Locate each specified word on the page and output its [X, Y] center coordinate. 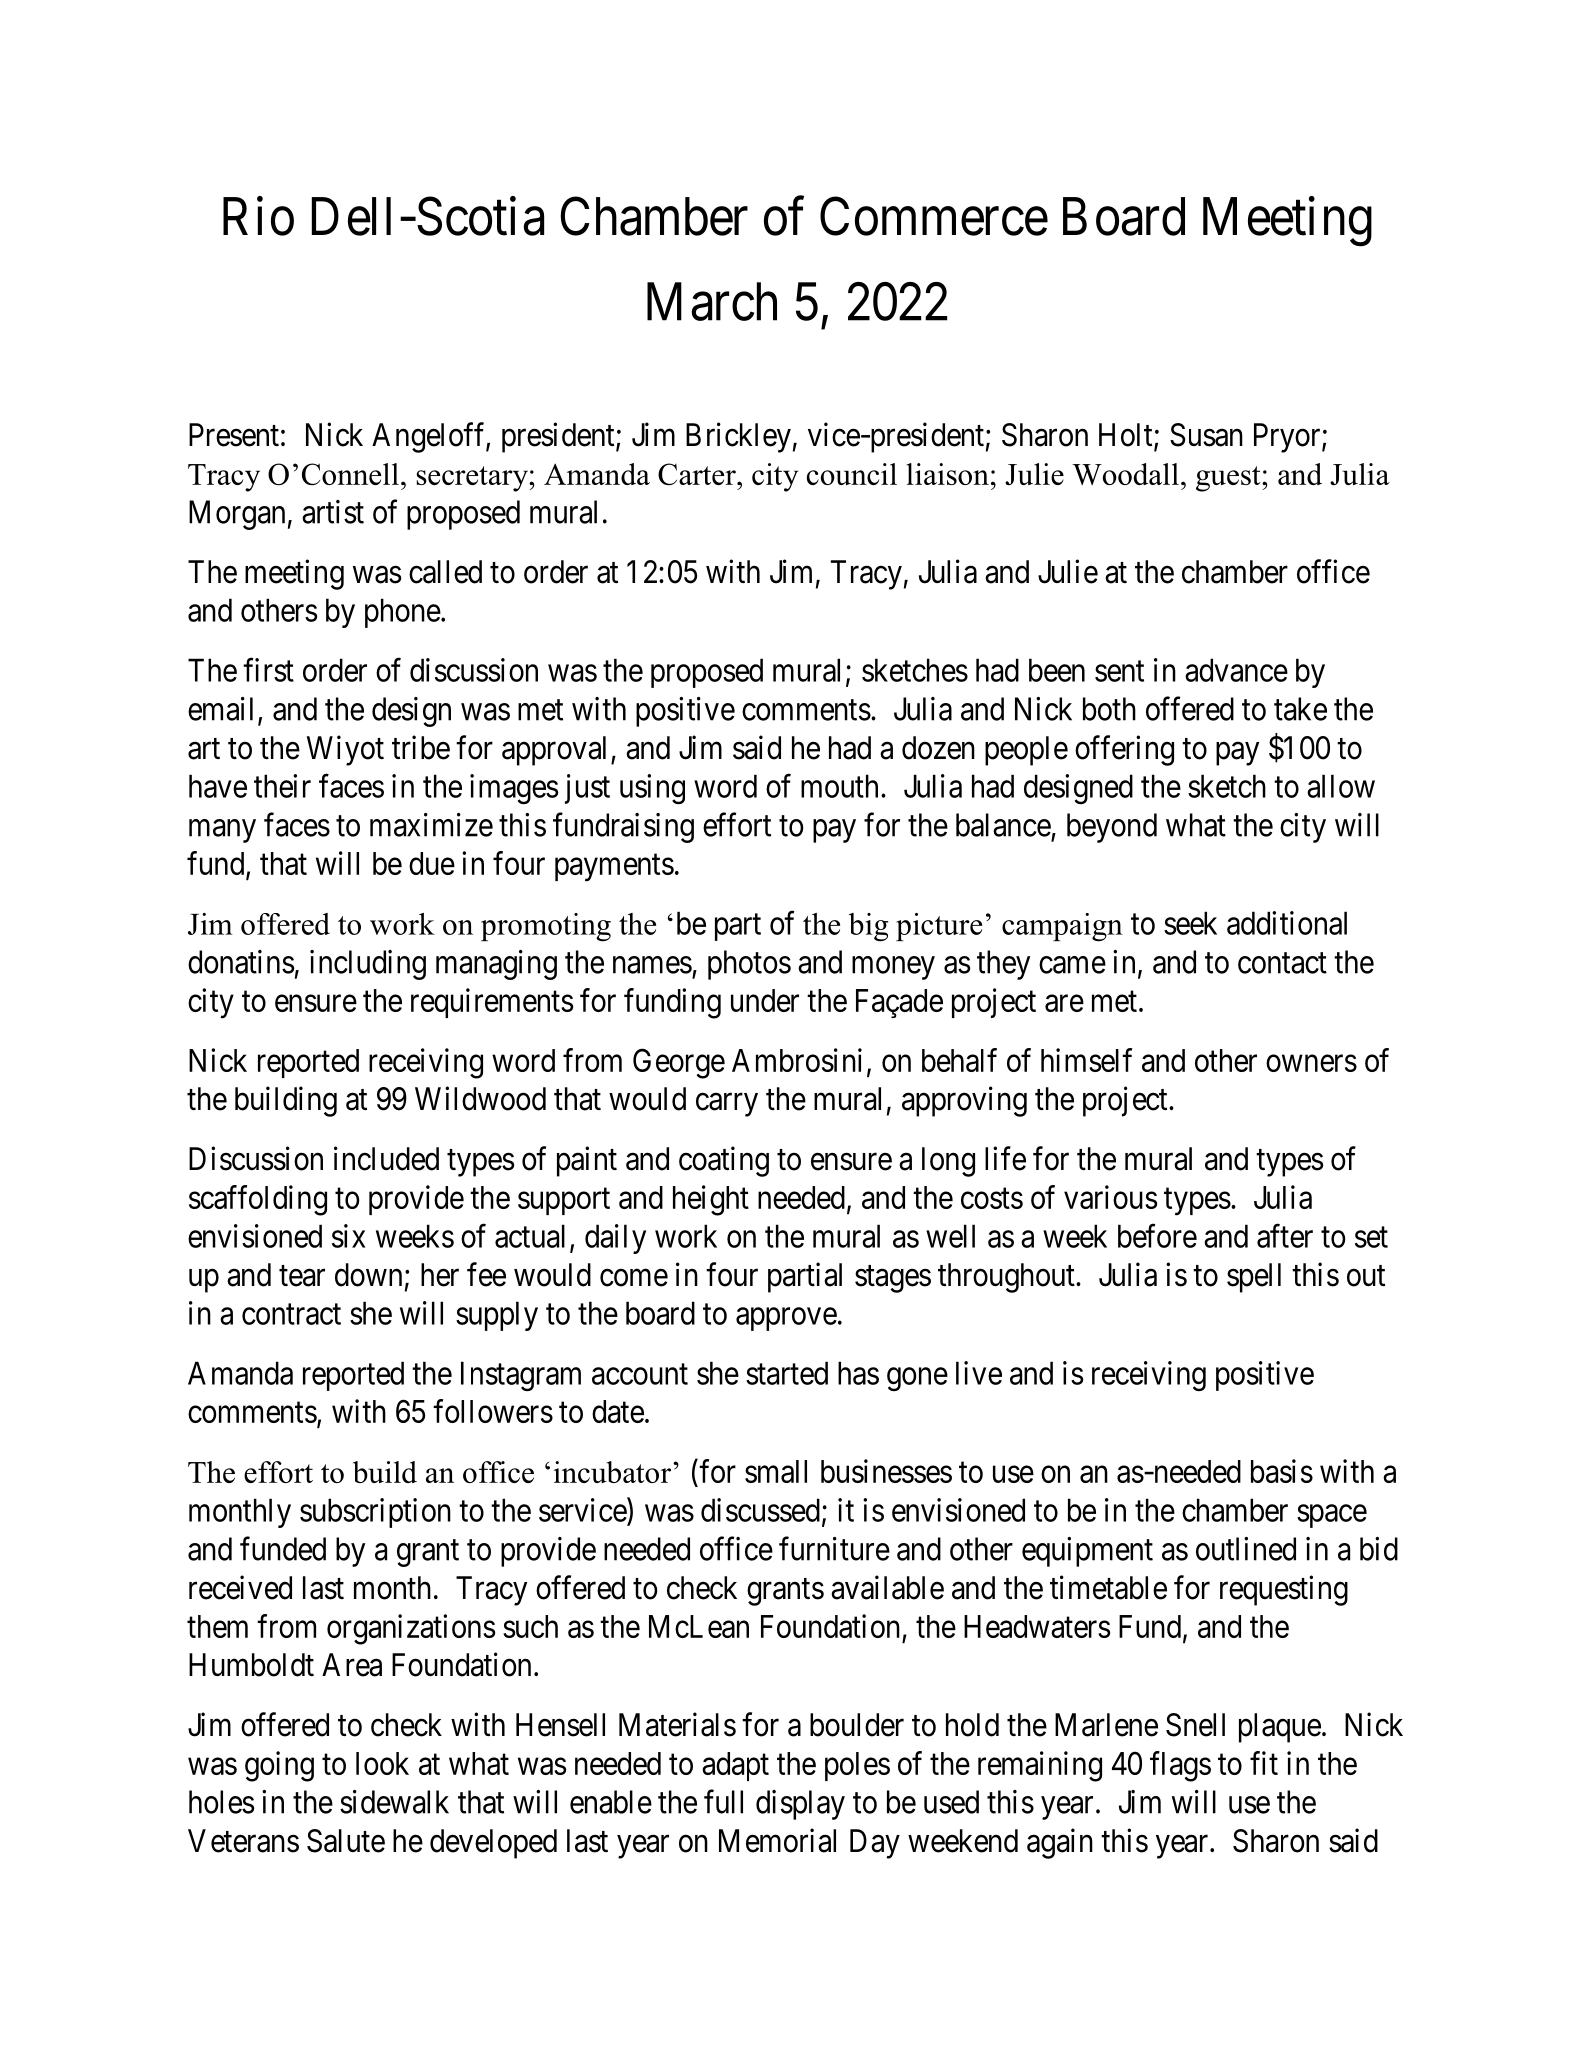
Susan [1206, 435]
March [712, 301]
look [382, 1763]
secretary [473, 479]
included [386, 1158]
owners [1311, 1063]
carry [727, 1105]
